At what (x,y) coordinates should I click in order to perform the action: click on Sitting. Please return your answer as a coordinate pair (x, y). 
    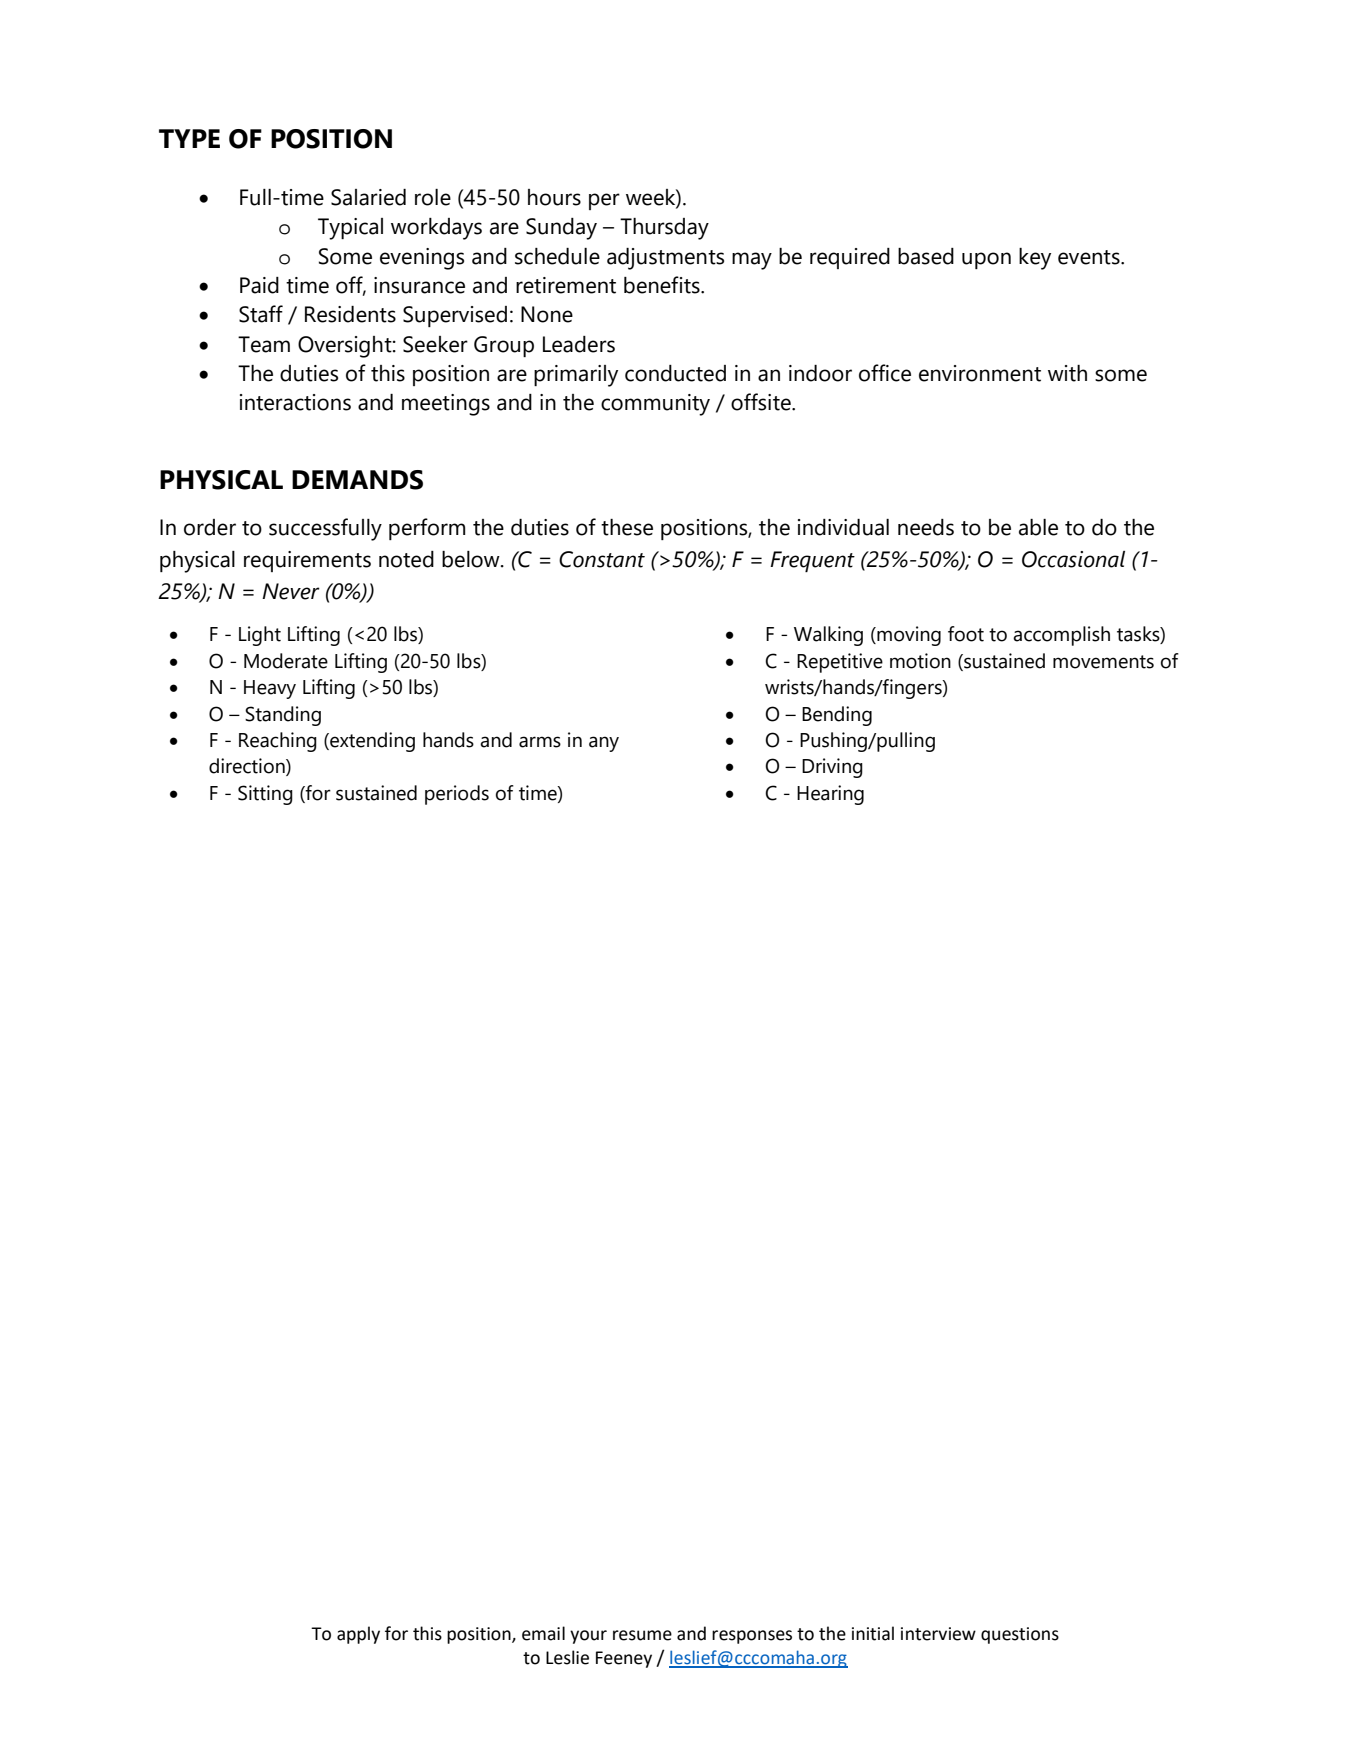
    Looking at the image, I should click on (265, 795).
